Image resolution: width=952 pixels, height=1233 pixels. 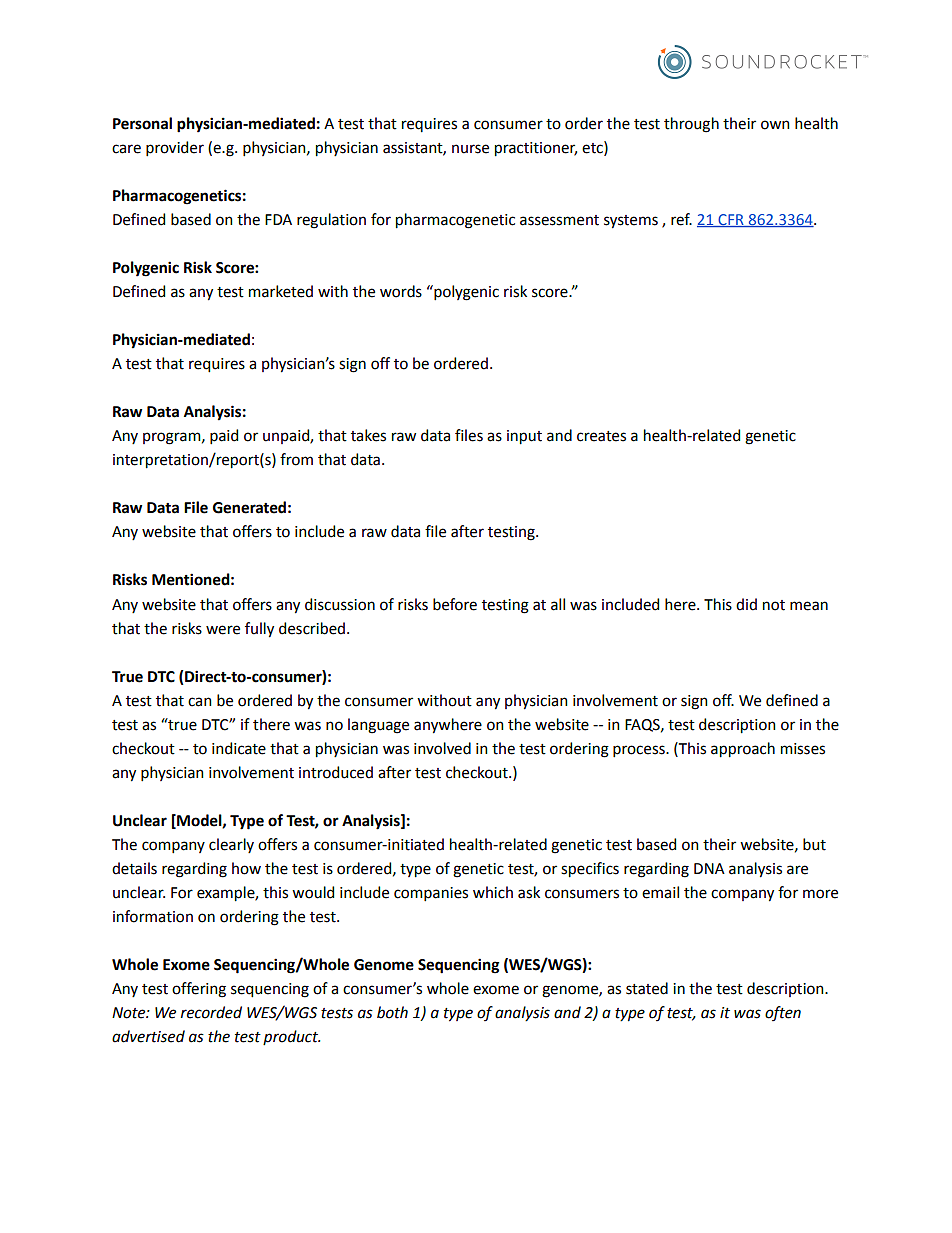 I want to click on approach, so click(x=743, y=750).
